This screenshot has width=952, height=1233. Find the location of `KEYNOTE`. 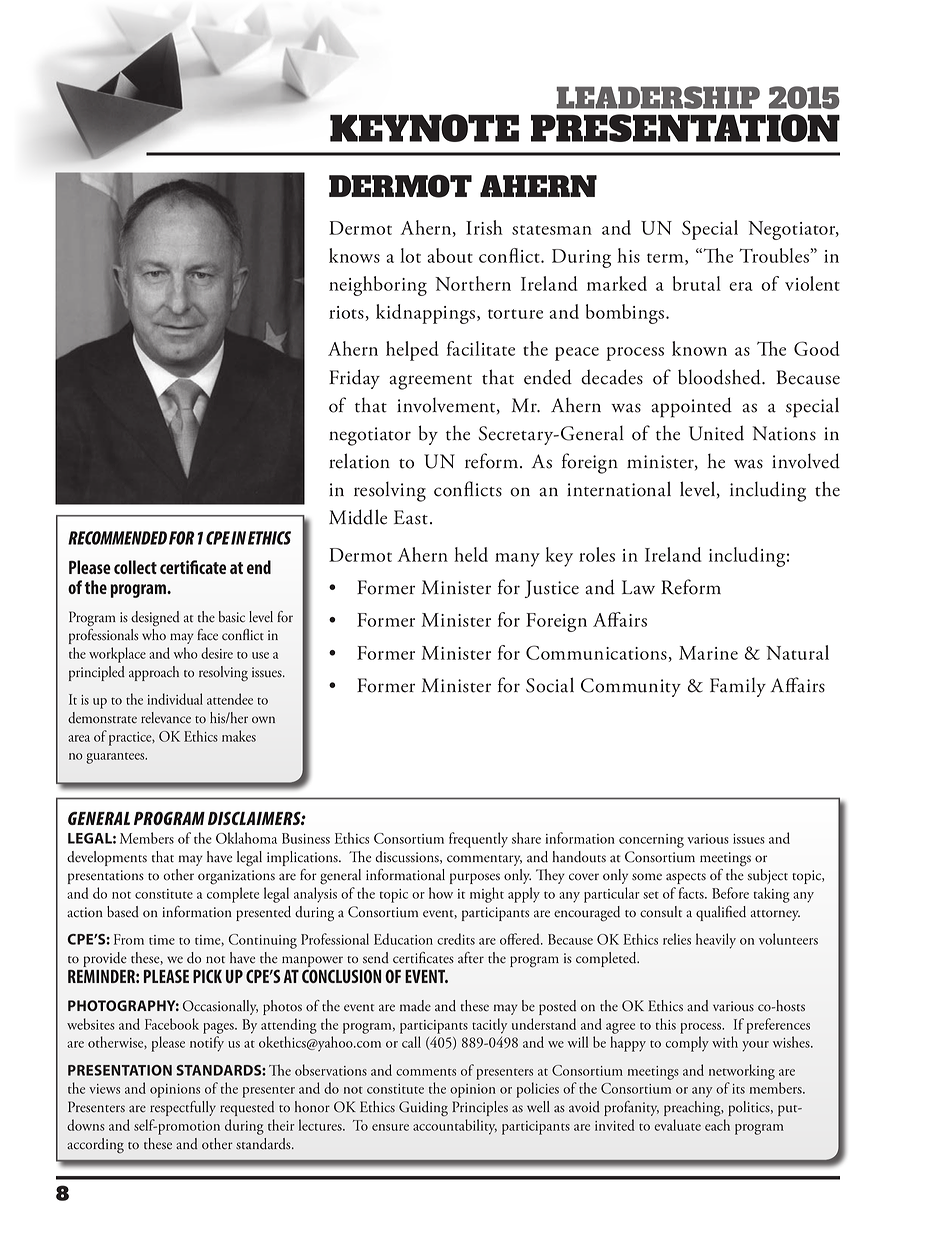

KEYNOTE is located at coordinates (424, 128).
